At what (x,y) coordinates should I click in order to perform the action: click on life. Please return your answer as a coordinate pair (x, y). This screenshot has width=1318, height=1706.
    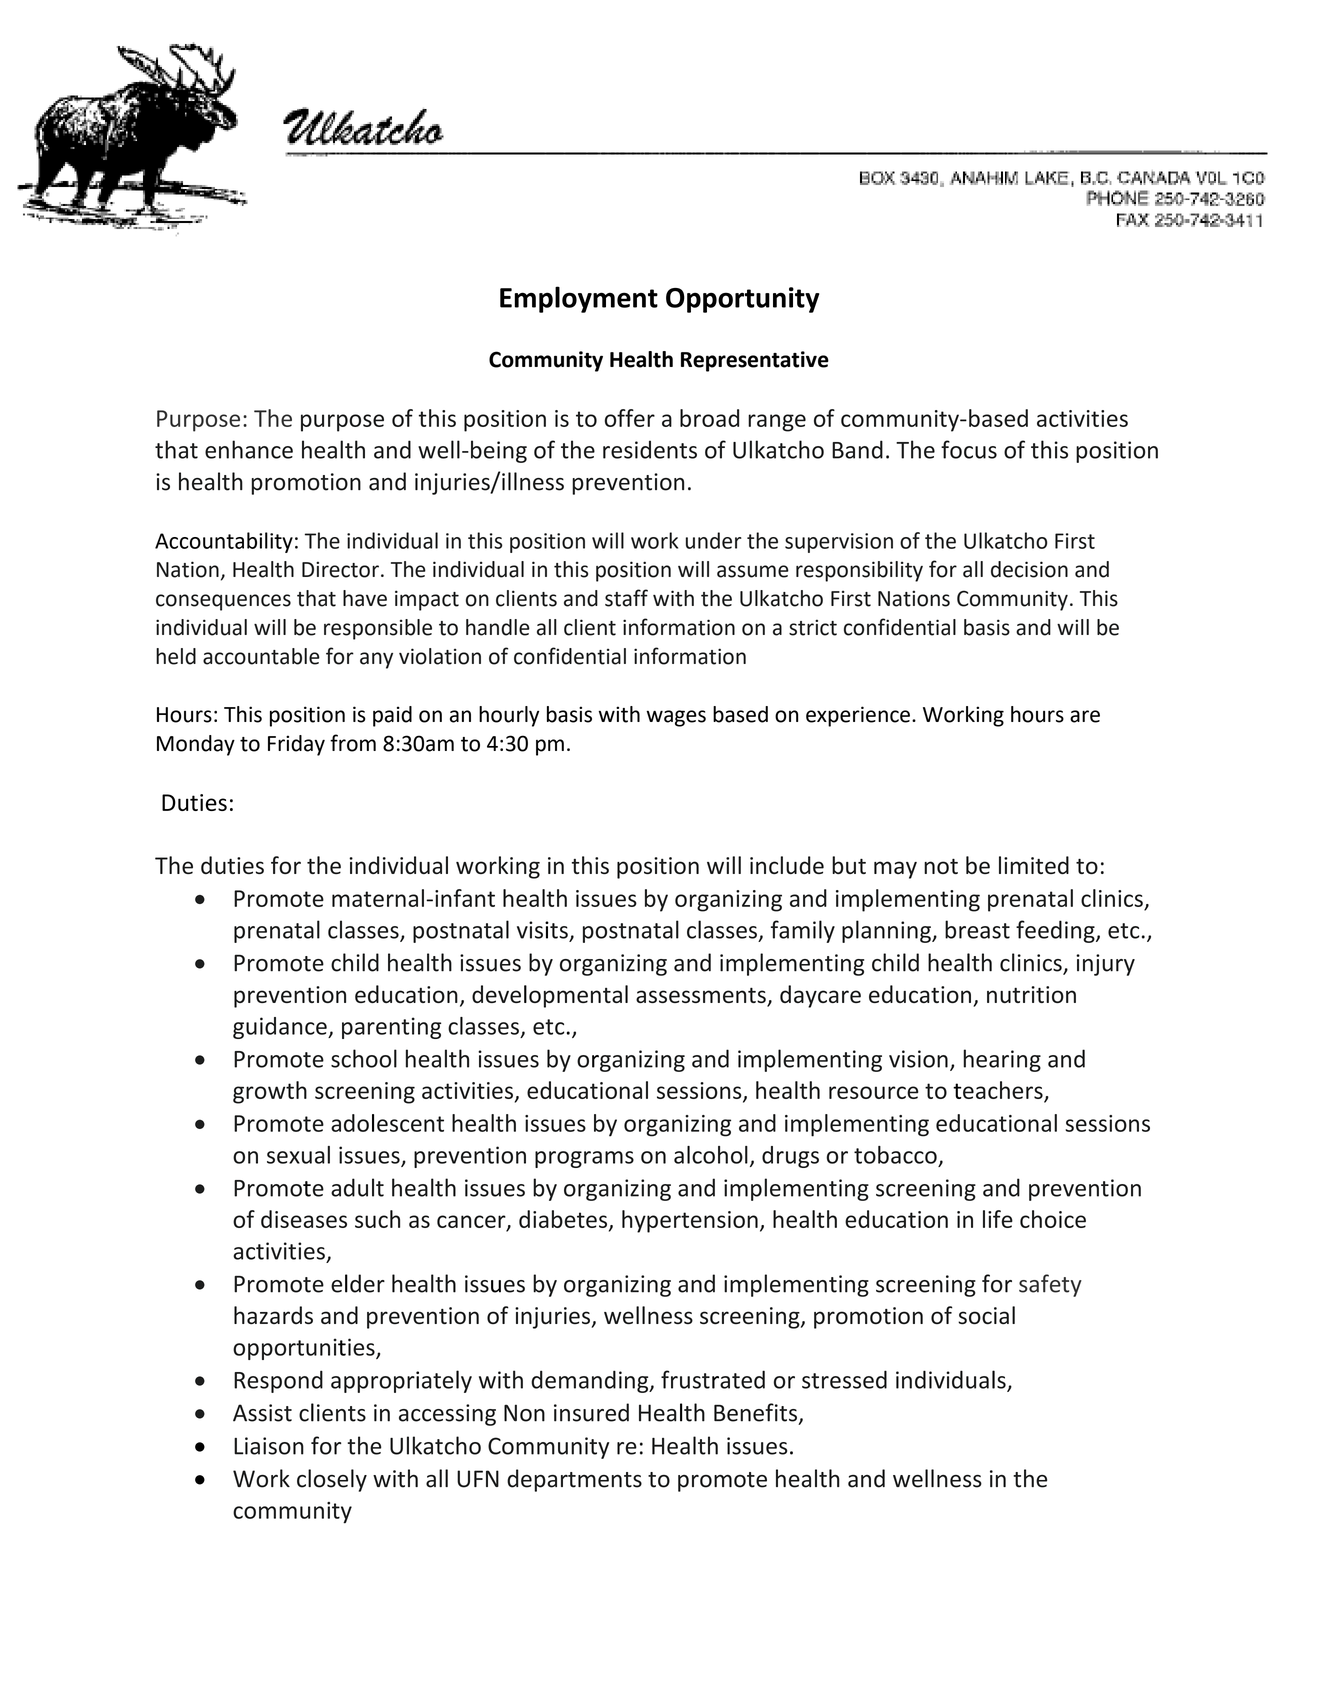
    Looking at the image, I should click on (998, 1219).
